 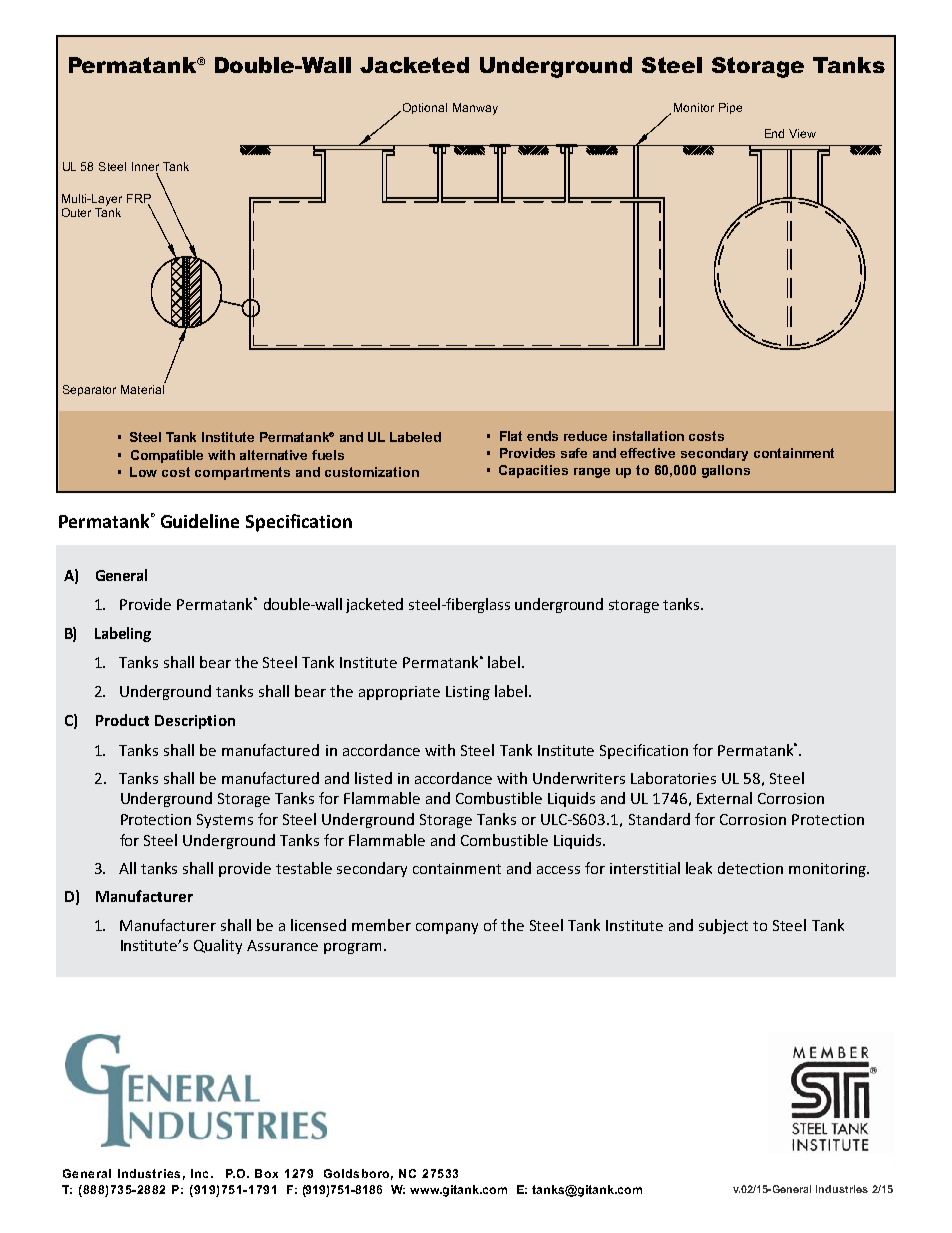 What do you see at coordinates (723, 926) in the screenshot?
I see `subject` at bounding box center [723, 926].
